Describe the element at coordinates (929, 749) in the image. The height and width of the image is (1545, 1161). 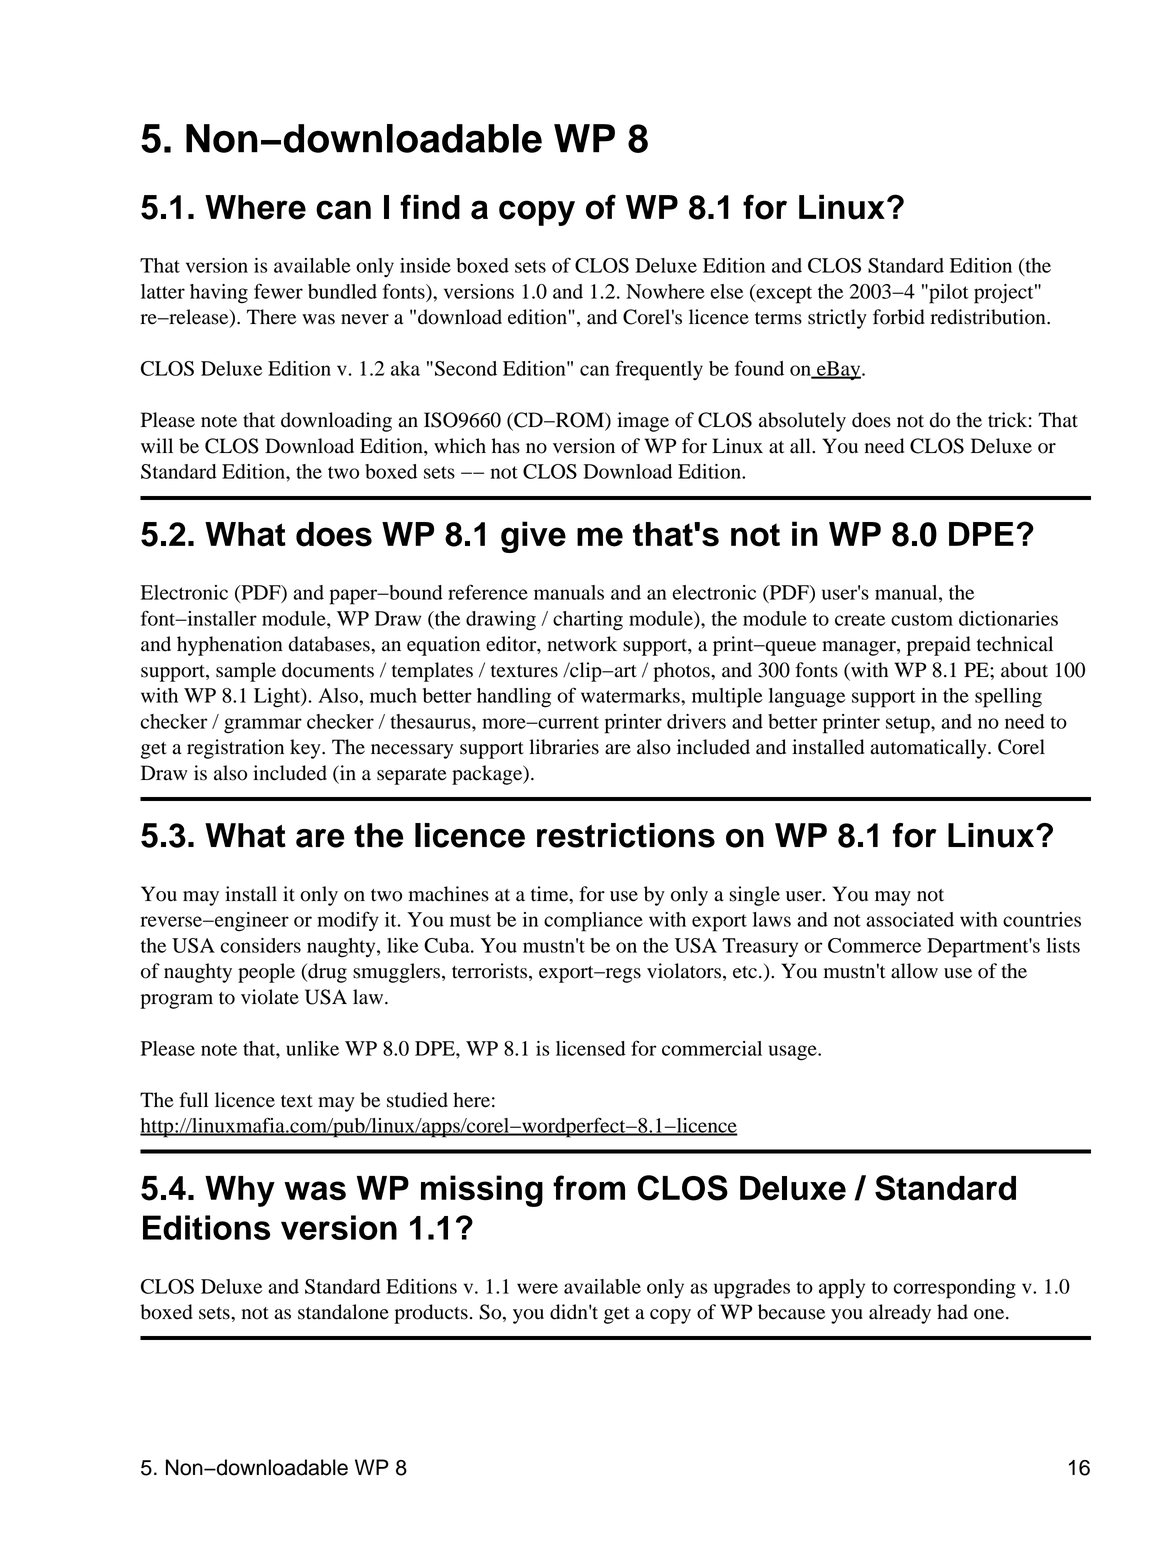
I see `automatically` at that location.
